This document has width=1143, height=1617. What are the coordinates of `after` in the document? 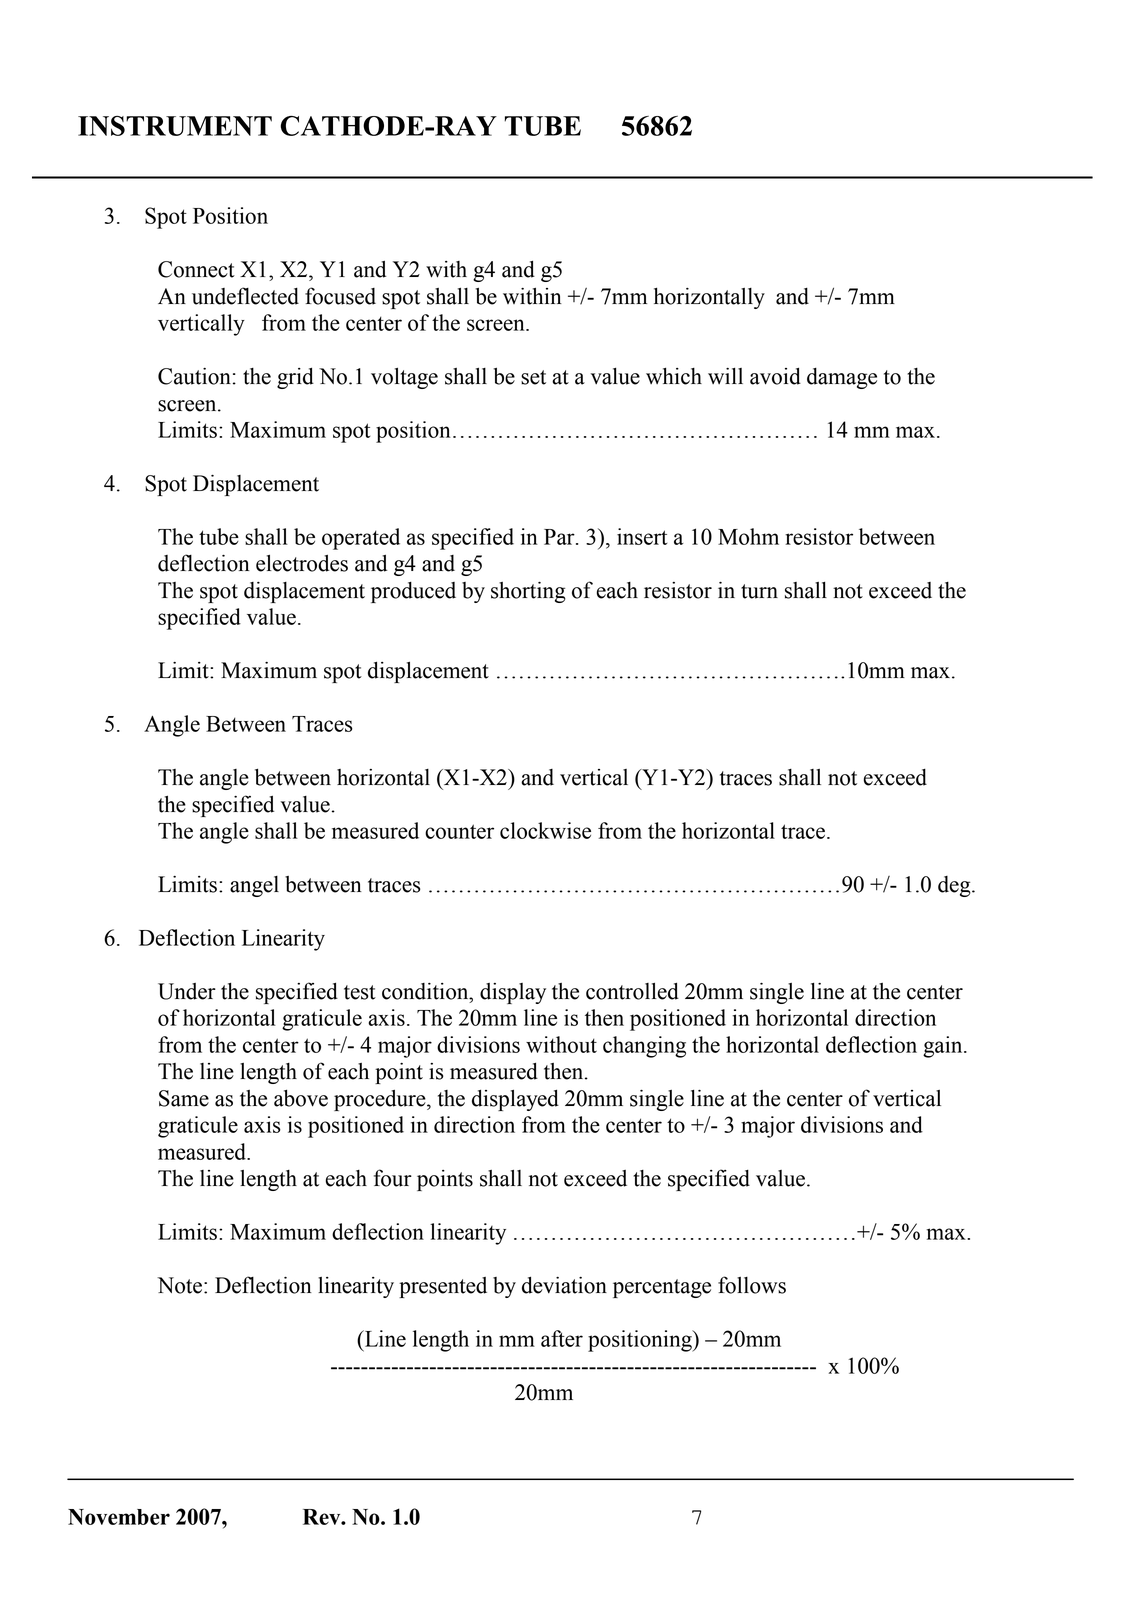 It's located at (562, 1338).
